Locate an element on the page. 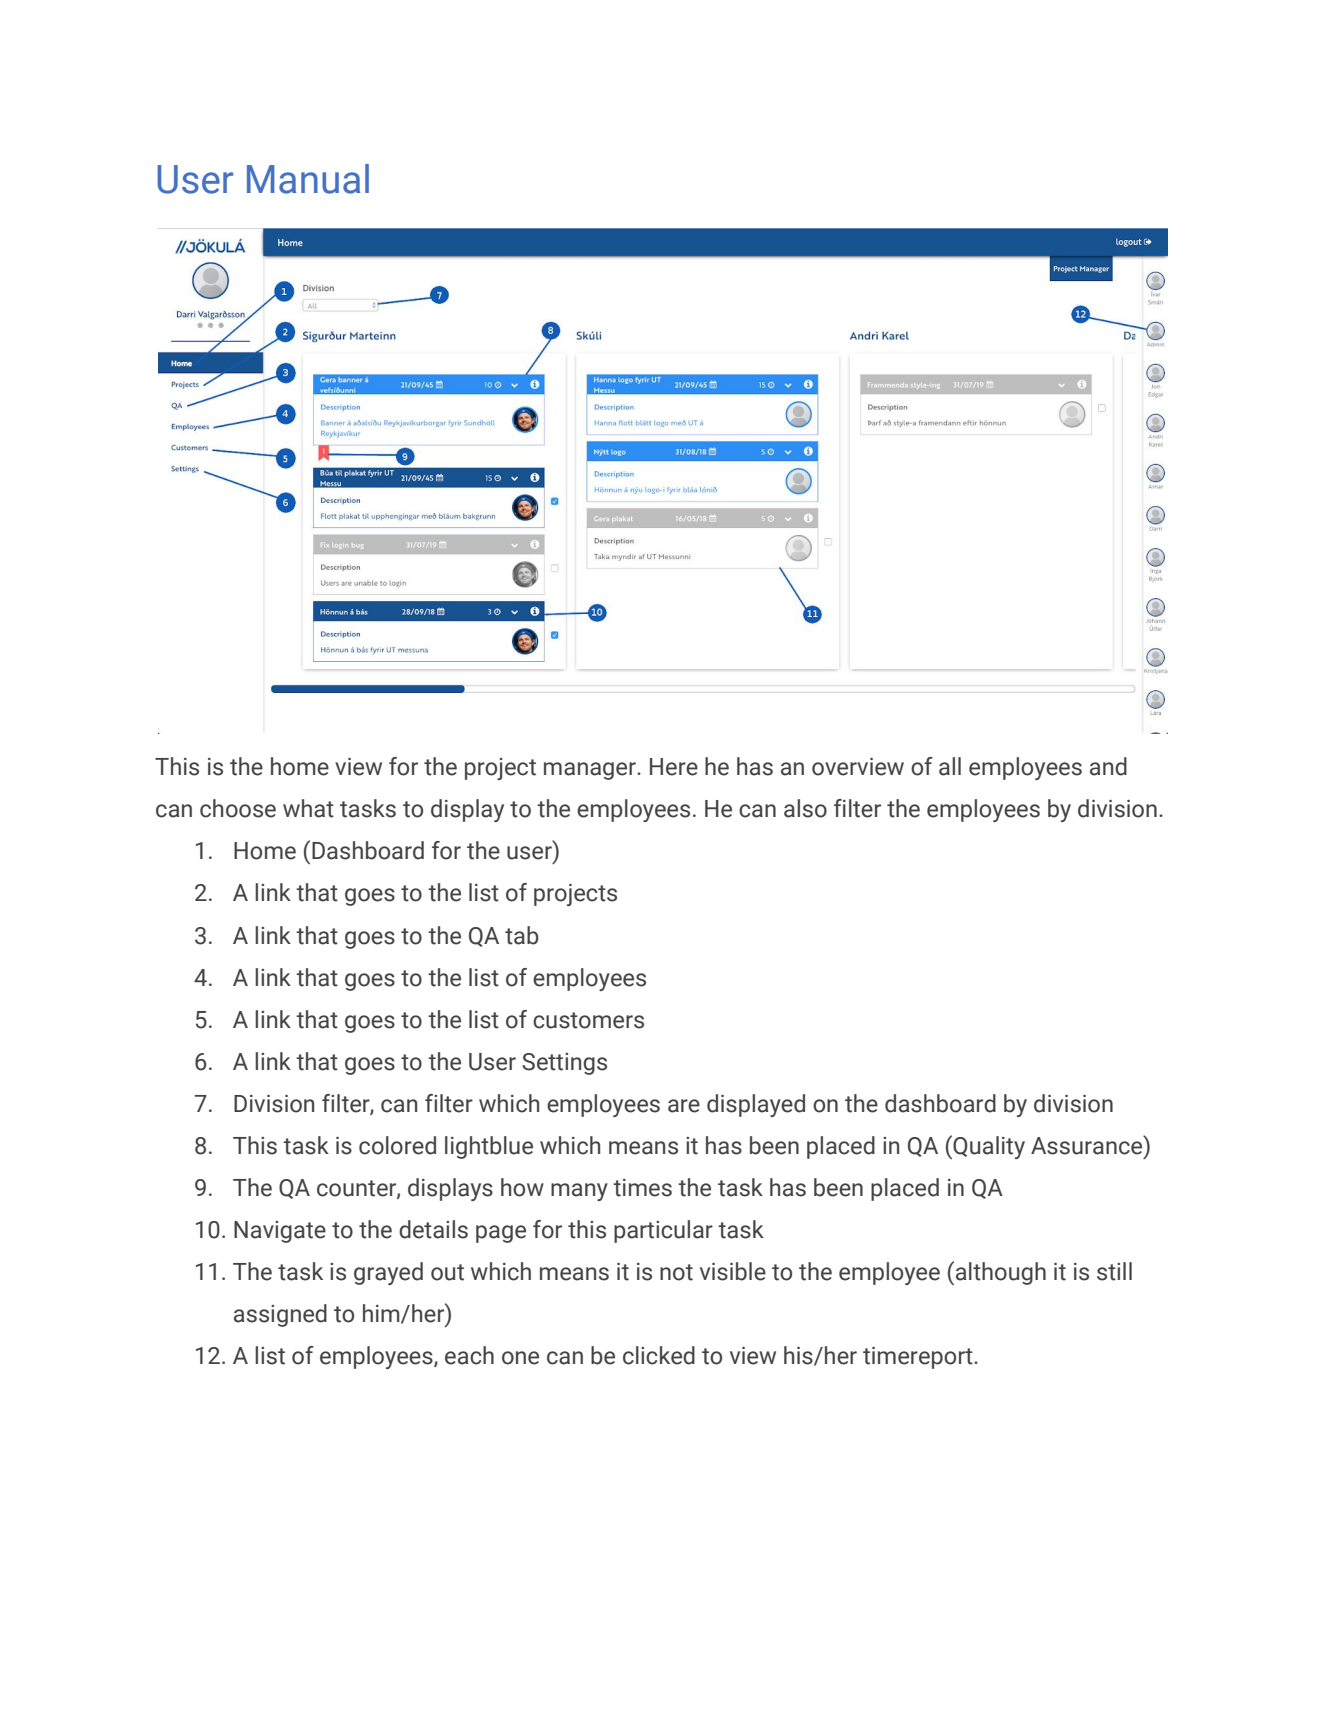 The height and width of the page is (1709, 1320). assigned is located at coordinates (280, 1315).
